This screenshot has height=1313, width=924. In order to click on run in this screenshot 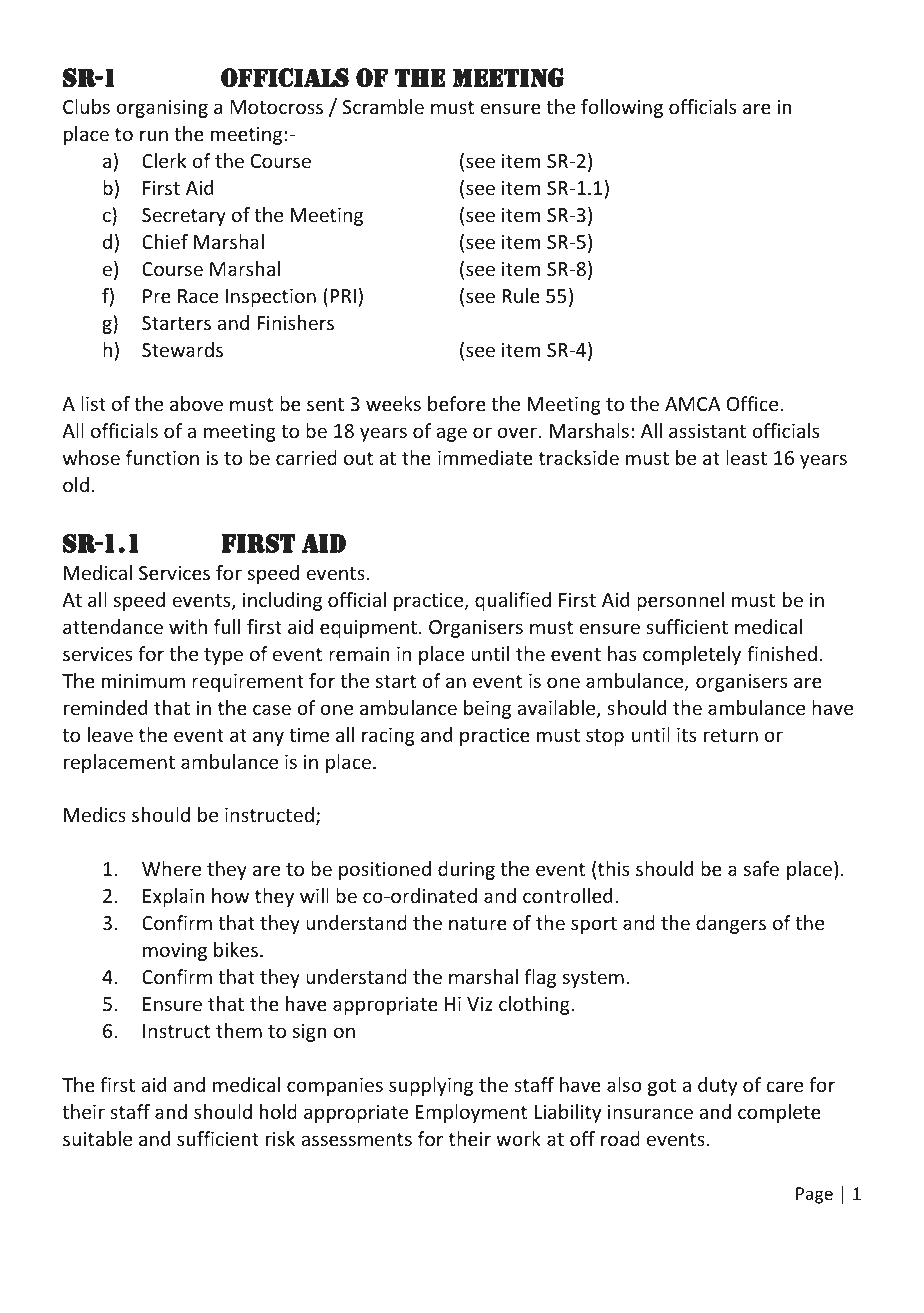, I will do `click(154, 135)`.
